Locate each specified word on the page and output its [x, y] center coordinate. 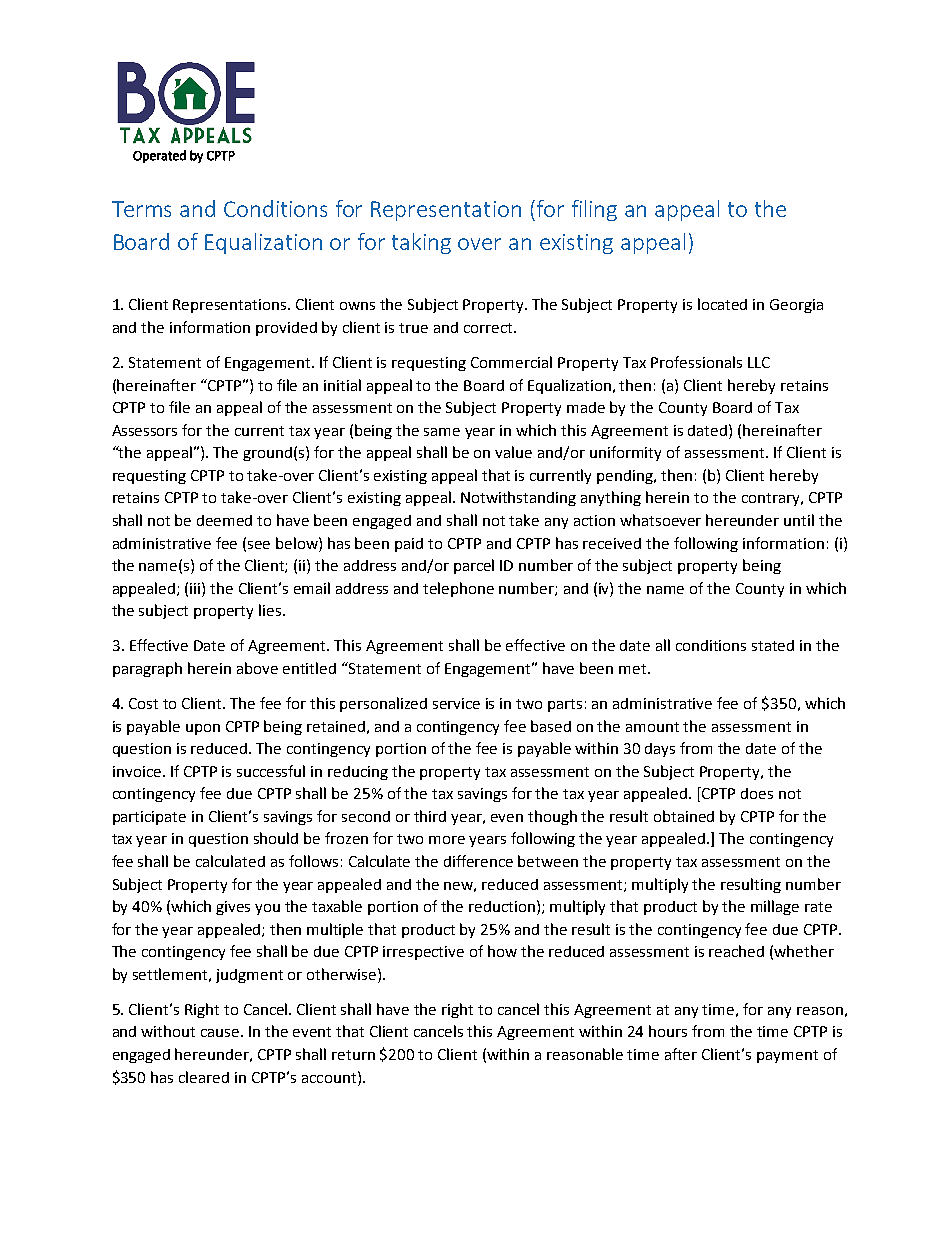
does [757, 793]
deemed [224, 520]
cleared [204, 1077]
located [722, 304]
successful [271, 771]
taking [421, 243]
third [430, 816]
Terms [141, 209]
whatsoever [660, 520]
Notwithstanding [518, 498]
